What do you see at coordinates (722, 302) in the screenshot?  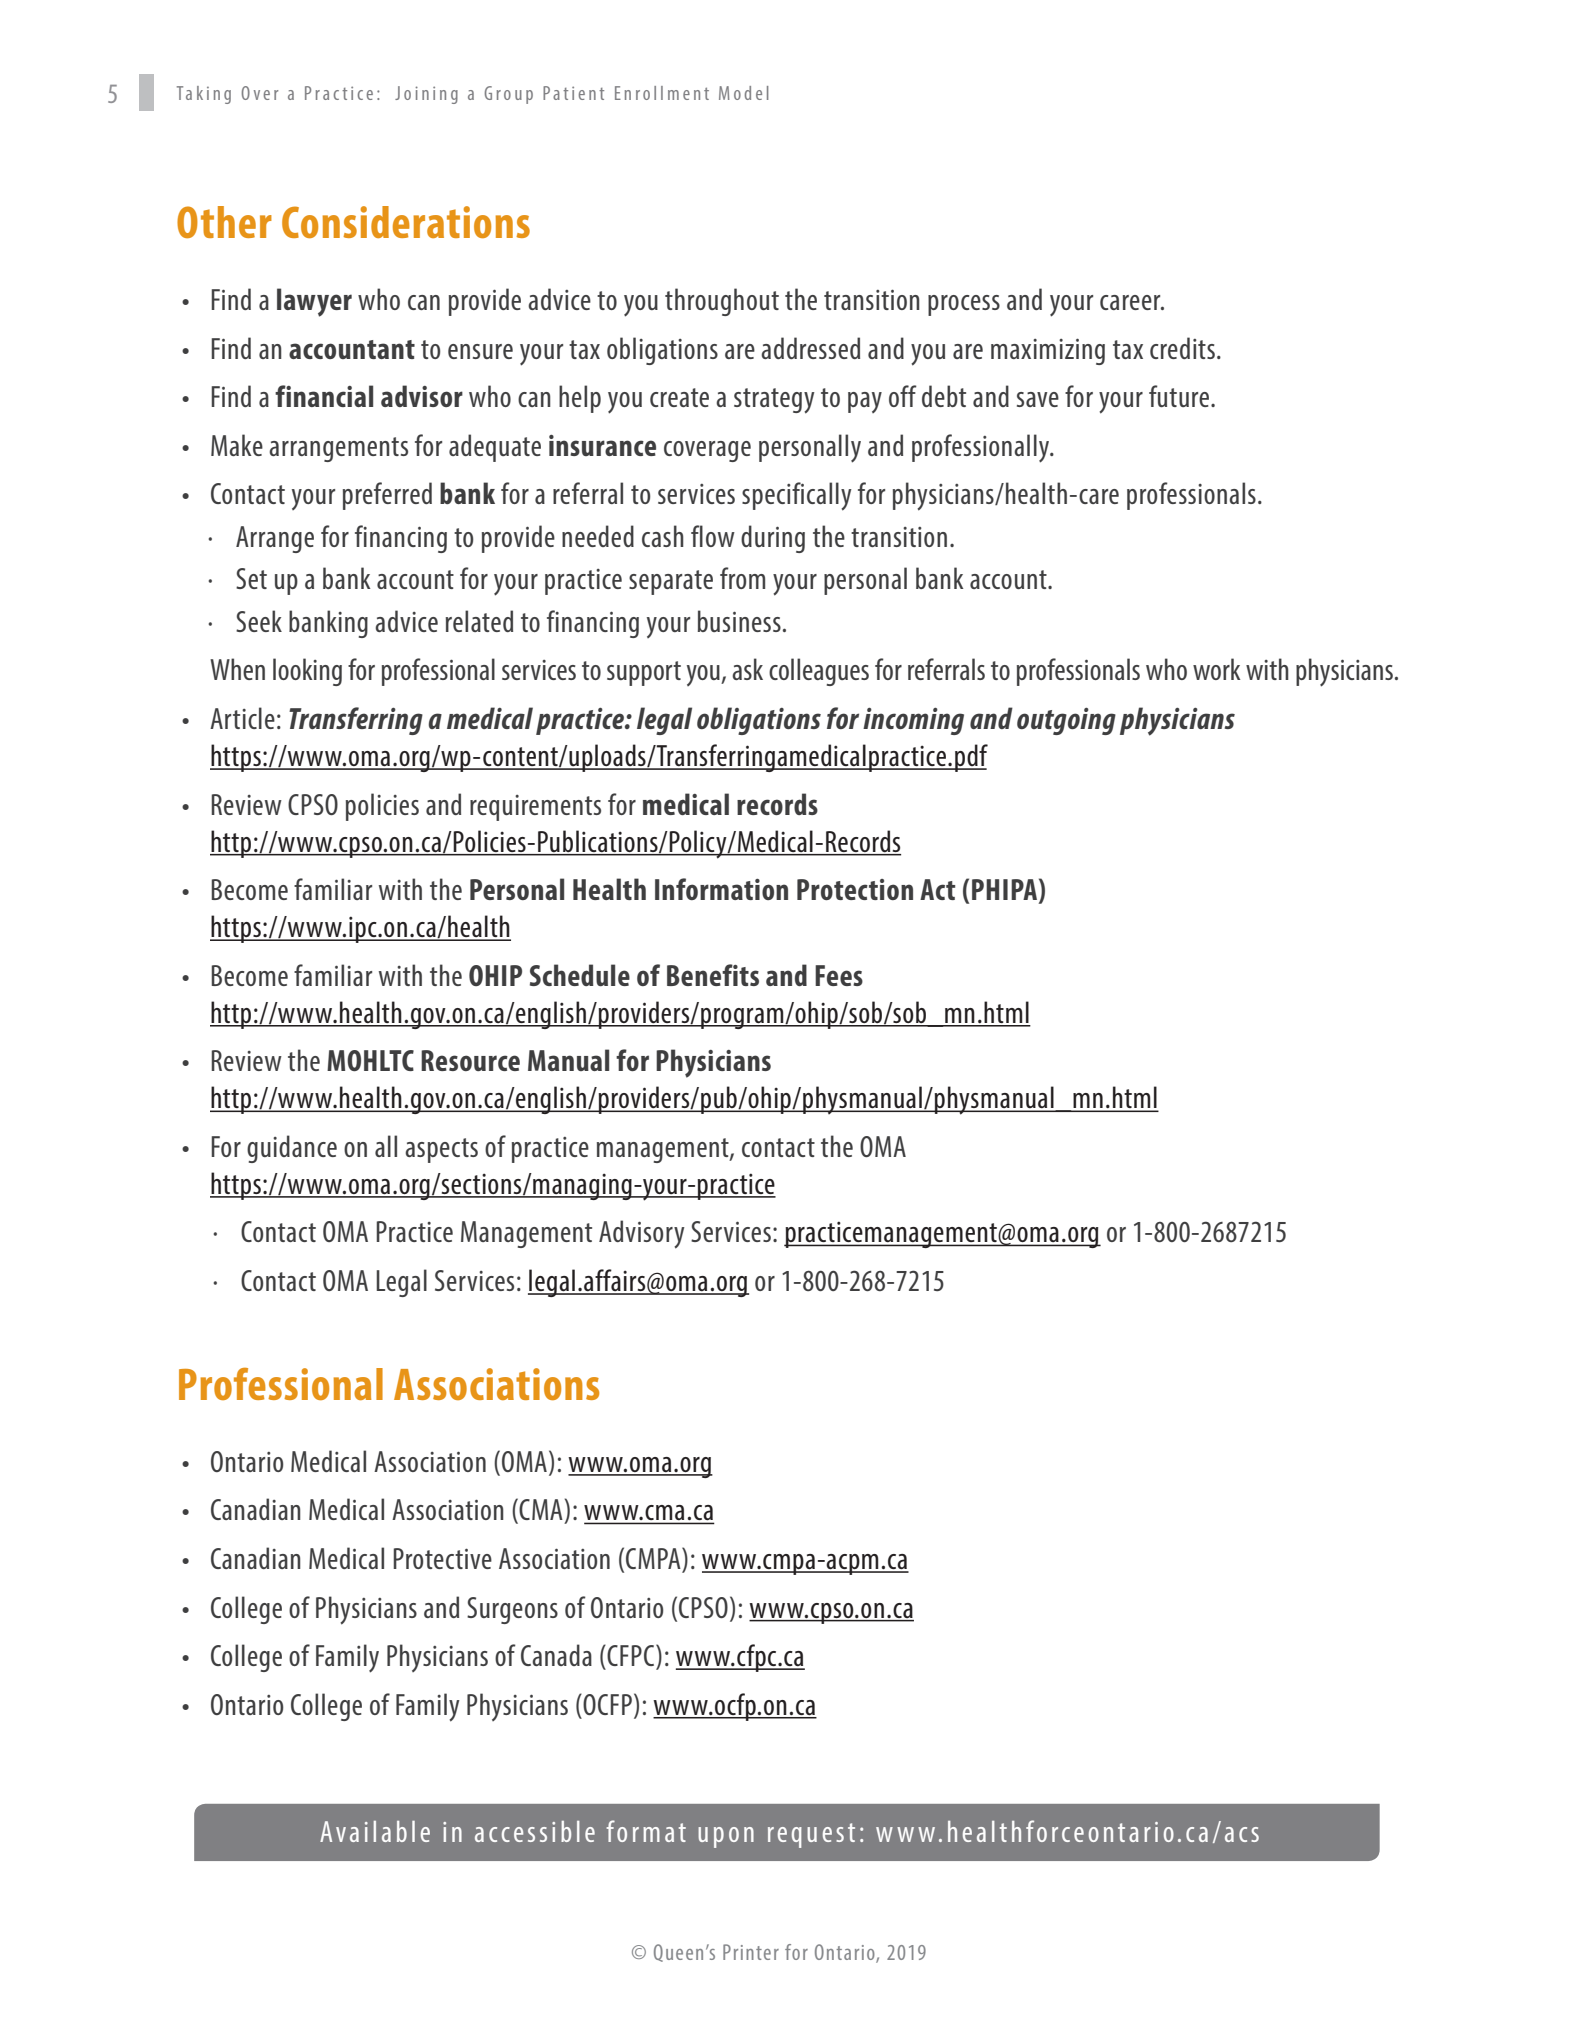 I see `throughout` at bounding box center [722, 302].
